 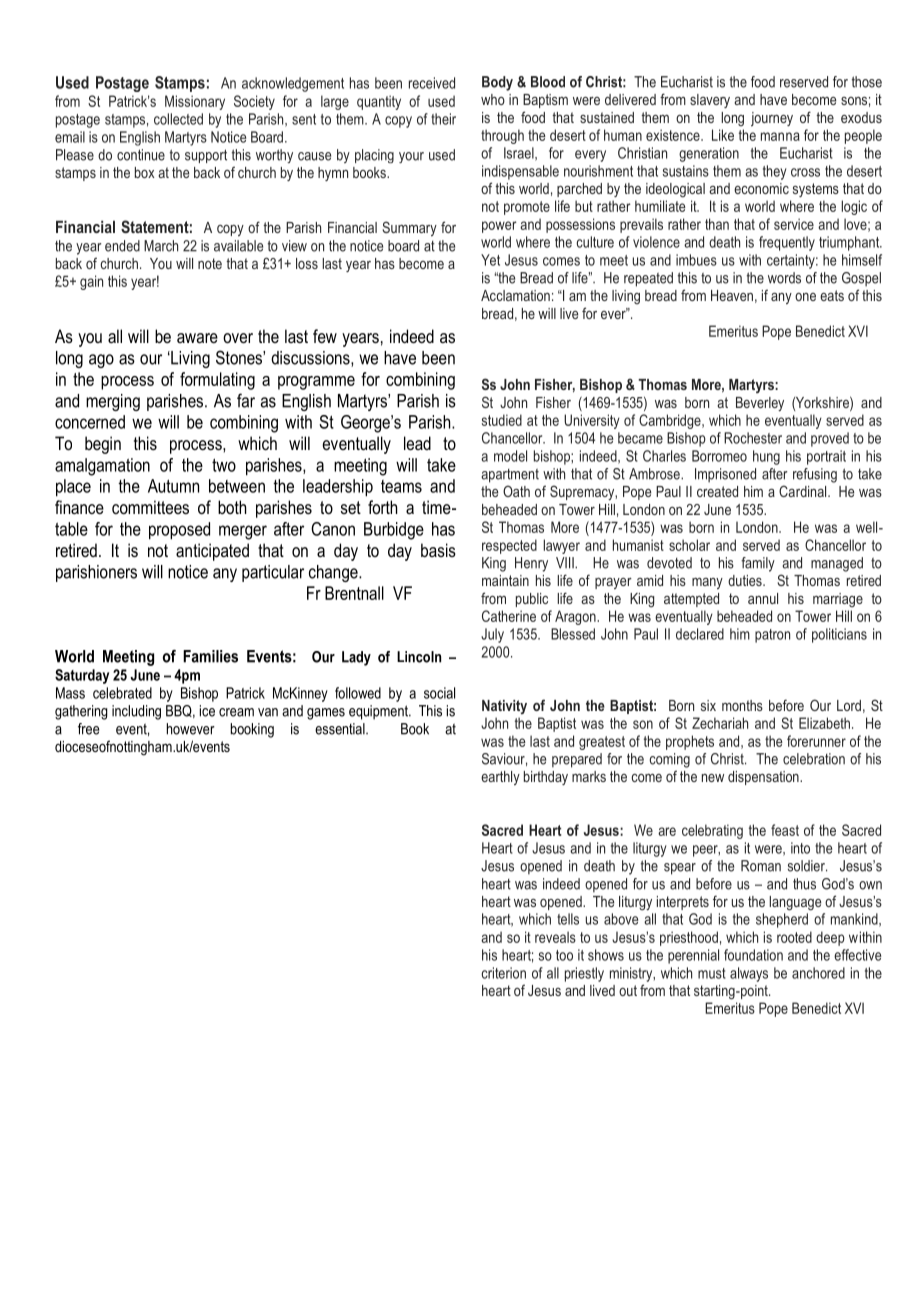 I want to click on social, so click(x=439, y=693).
